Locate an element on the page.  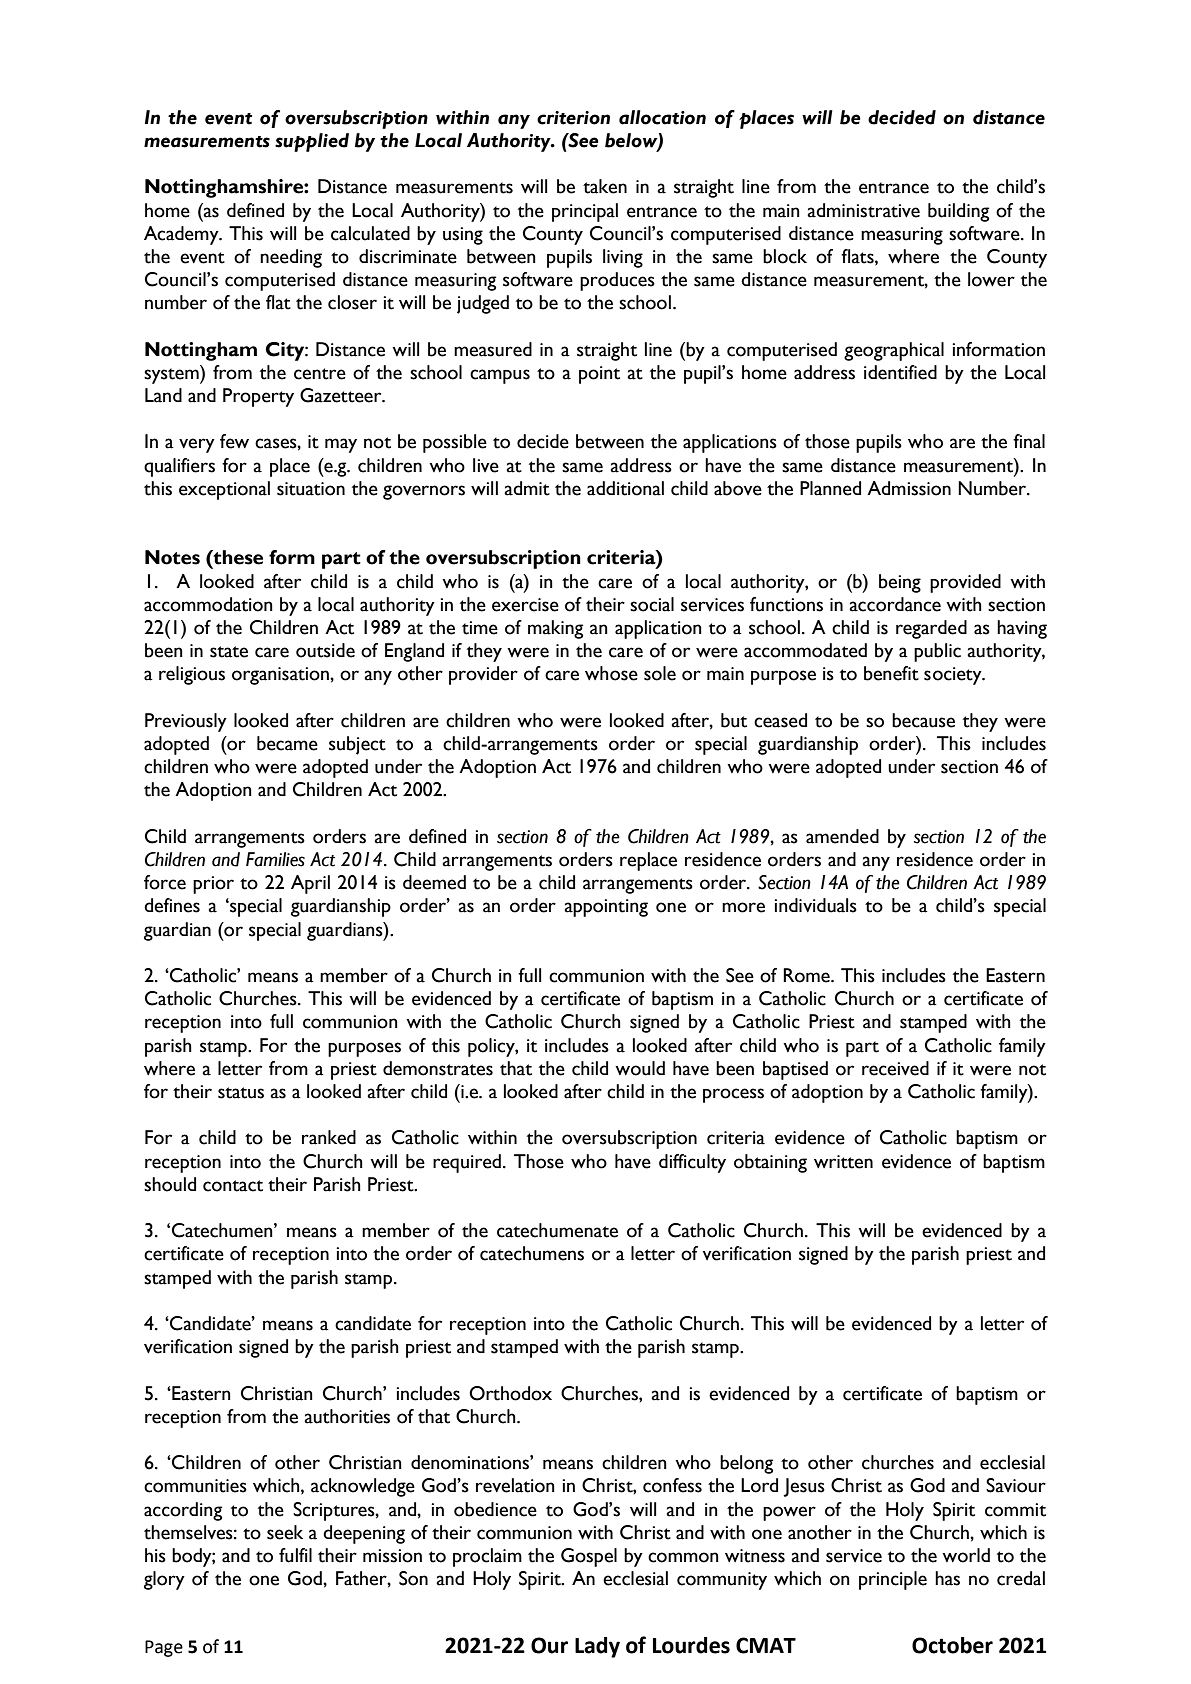
authorities is located at coordinates (347, 1416).
